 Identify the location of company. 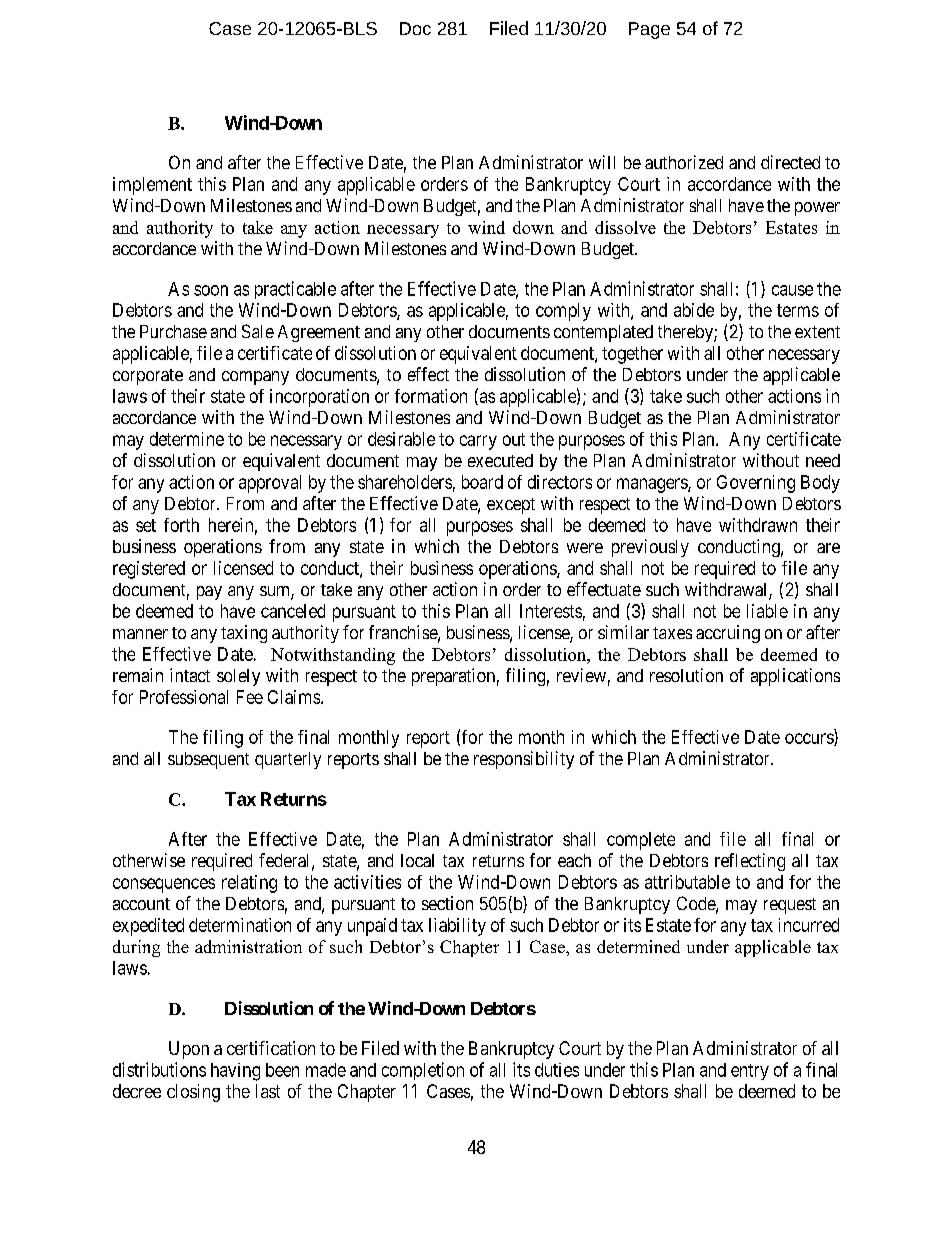
(255, 378).
